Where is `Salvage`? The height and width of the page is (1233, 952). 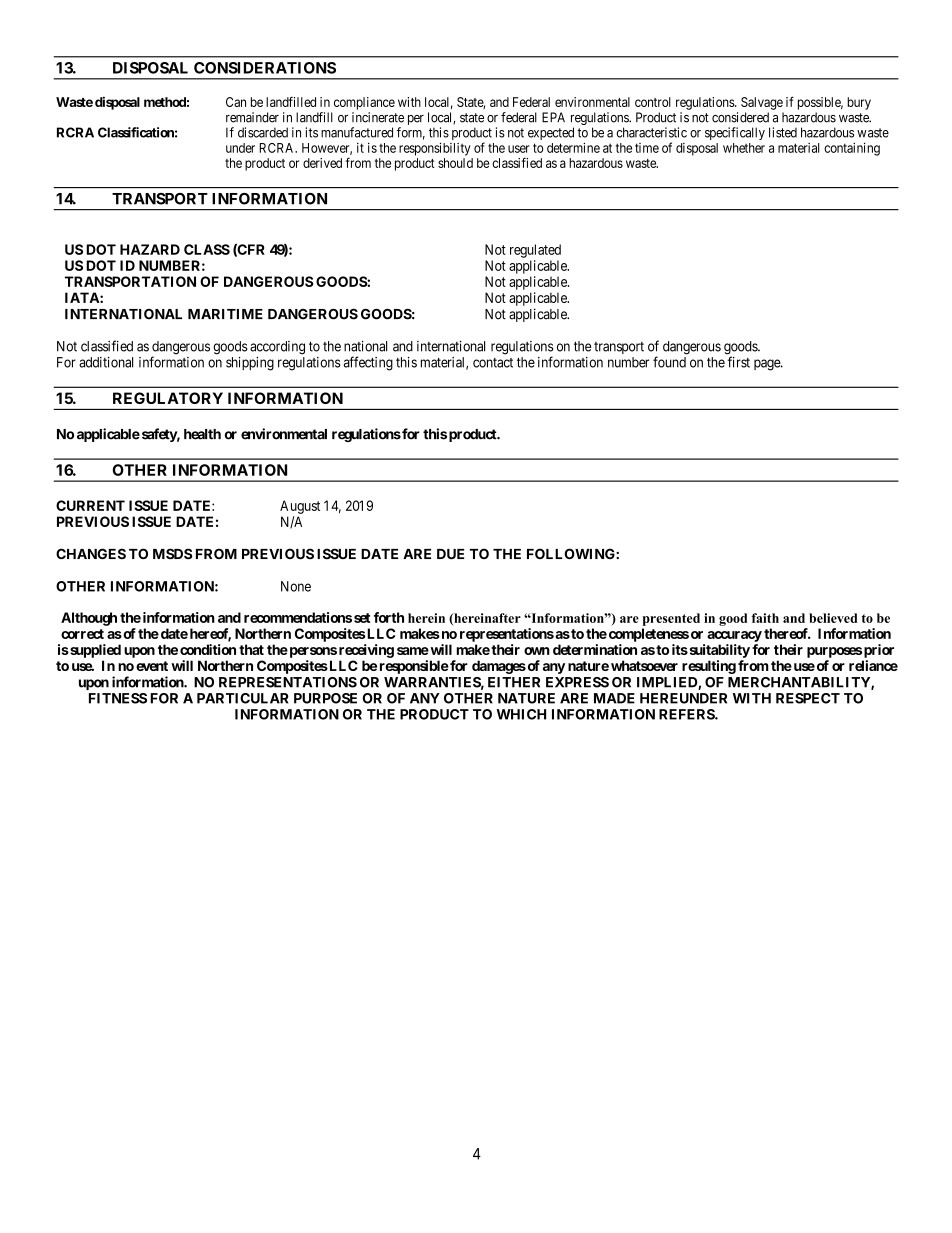 Salvage is located at coordinates (762, 103).
